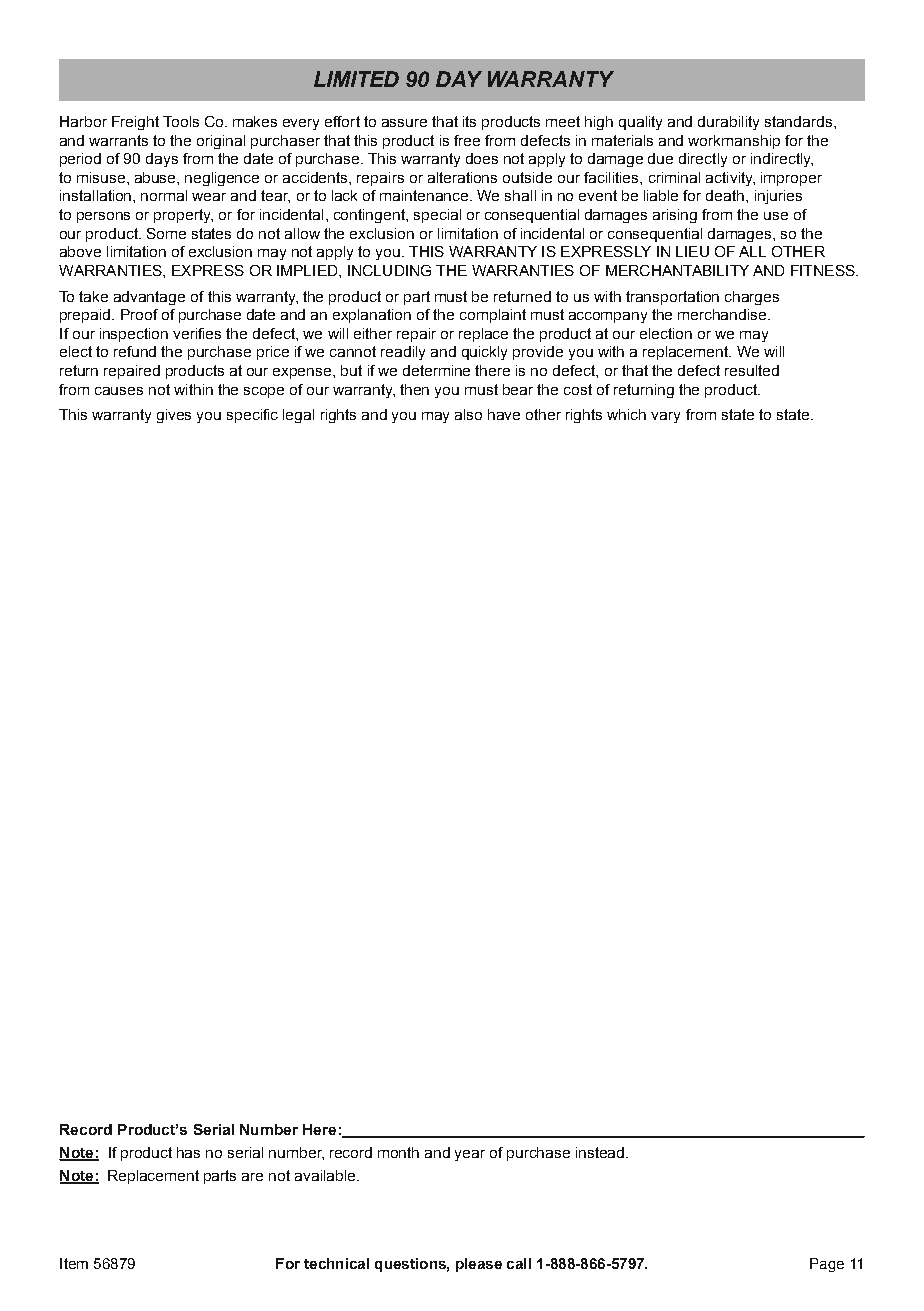 Image resolution: width=924 pixels, height=1311 pixels. Describe the element at coordinates (469, 121) in the screenshot. I see `its` at that location.
